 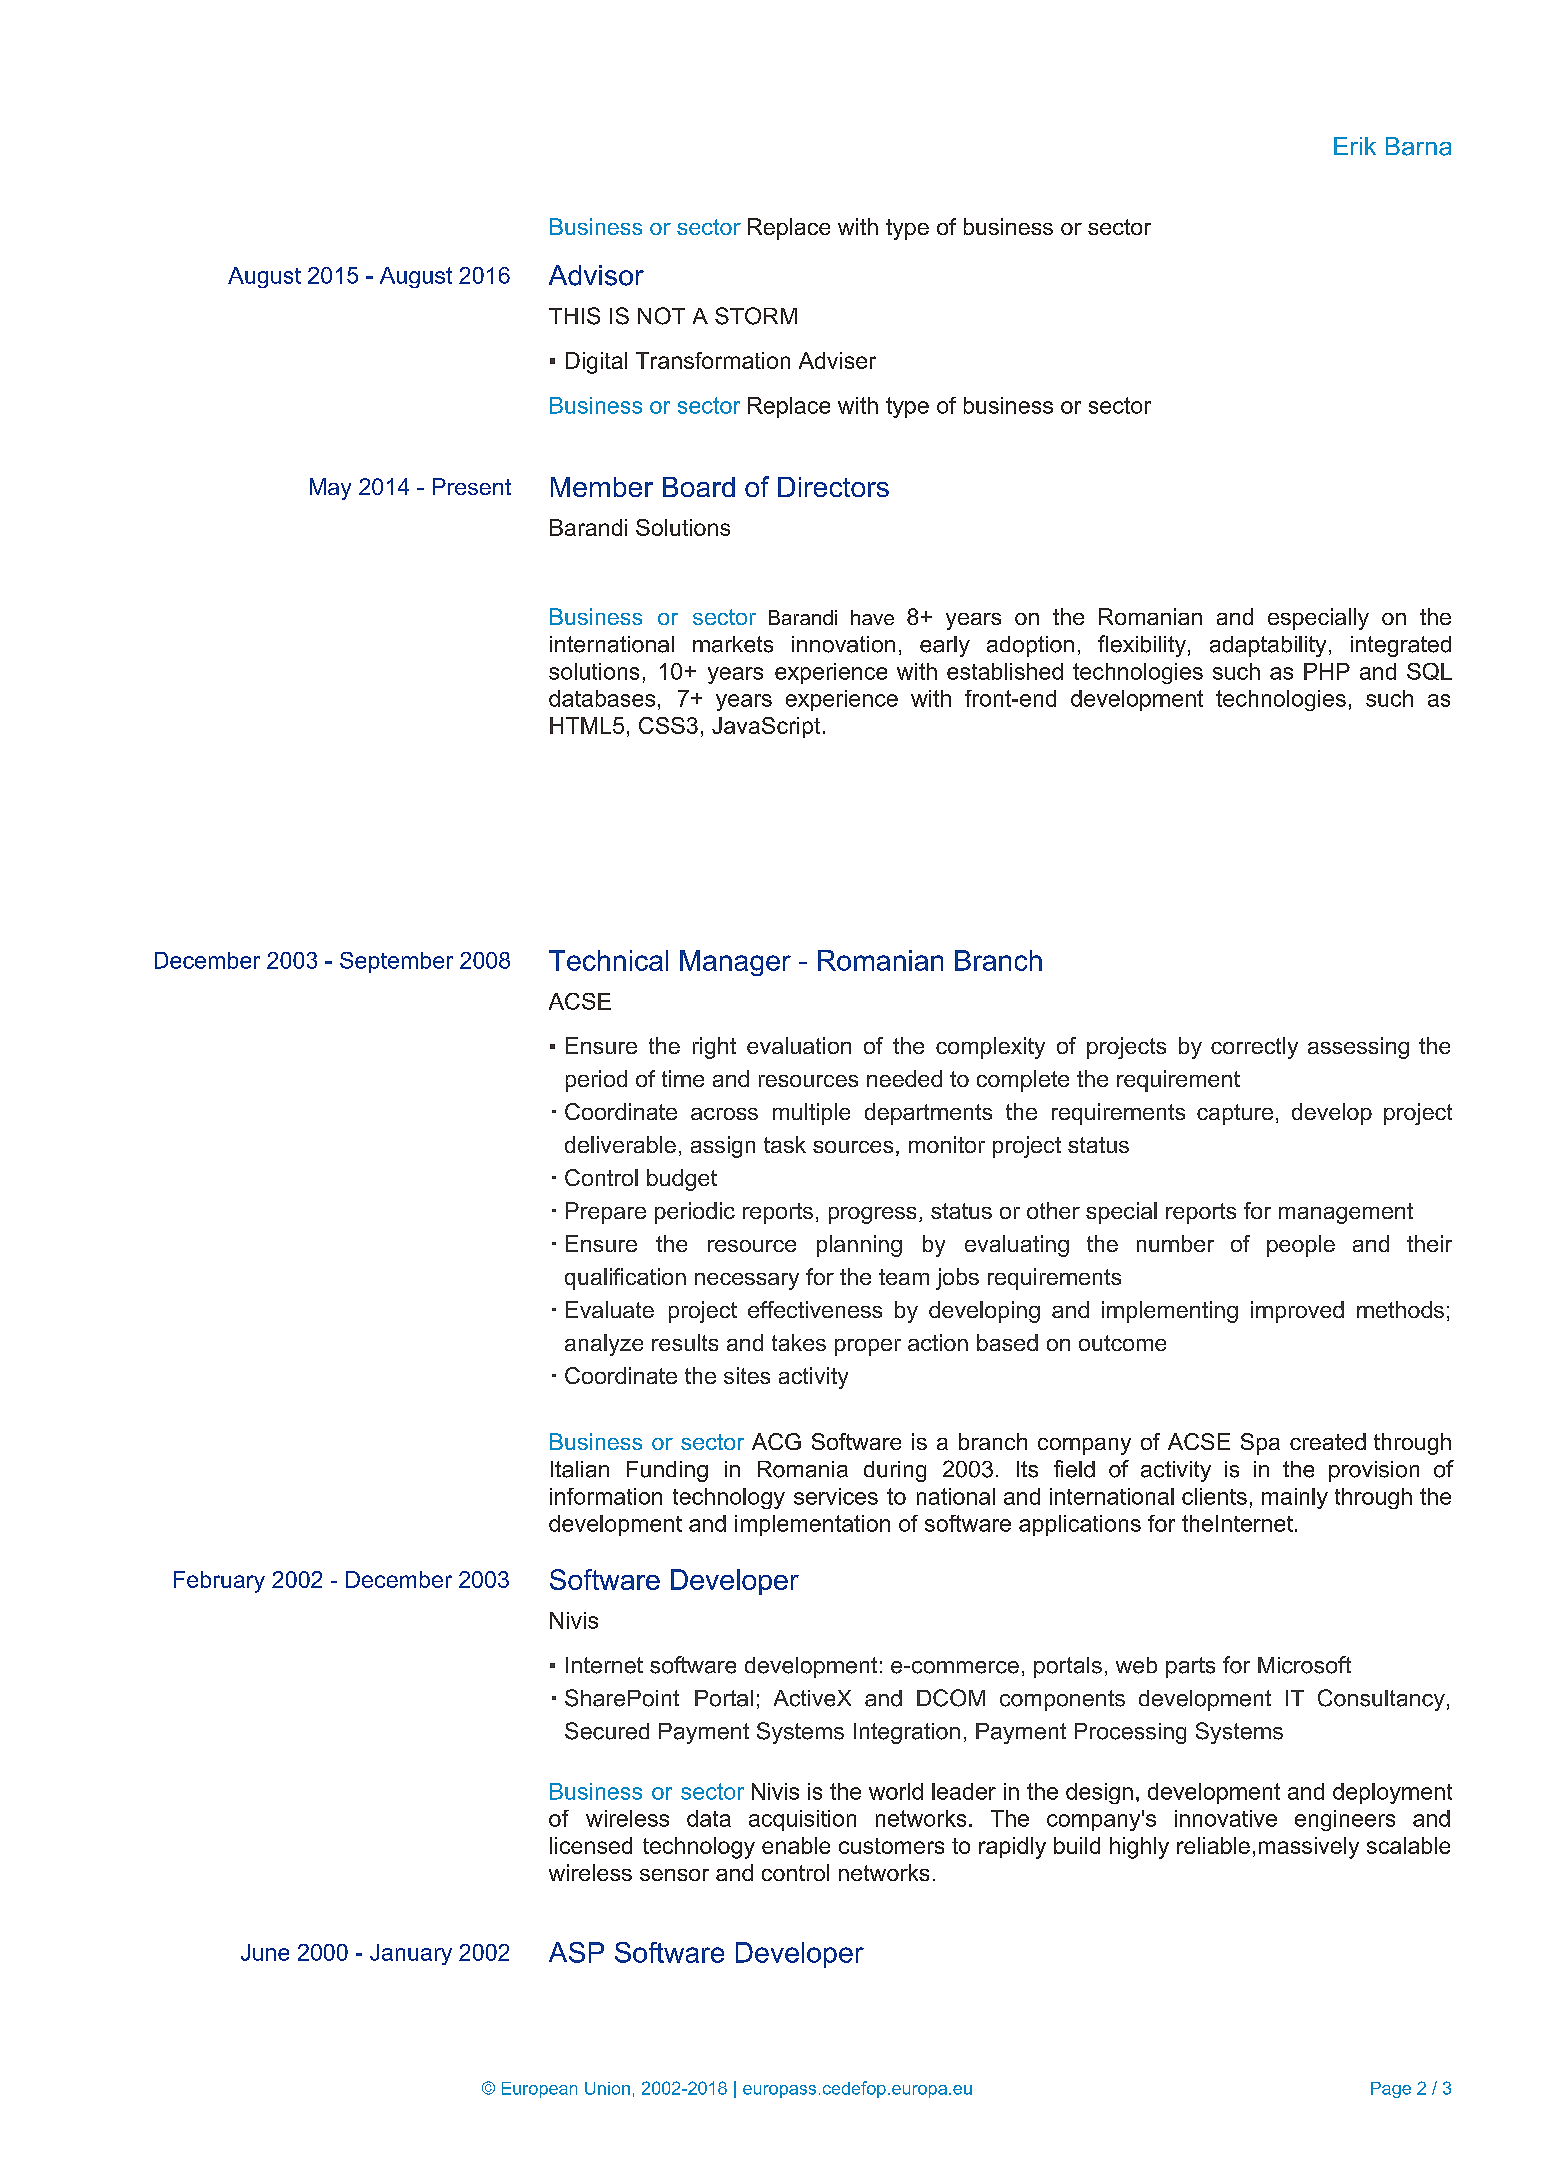 What do you see at coordinates (1355, 146) in the screenshot?
I see `Erik` at bounding box center [1355, 146].
